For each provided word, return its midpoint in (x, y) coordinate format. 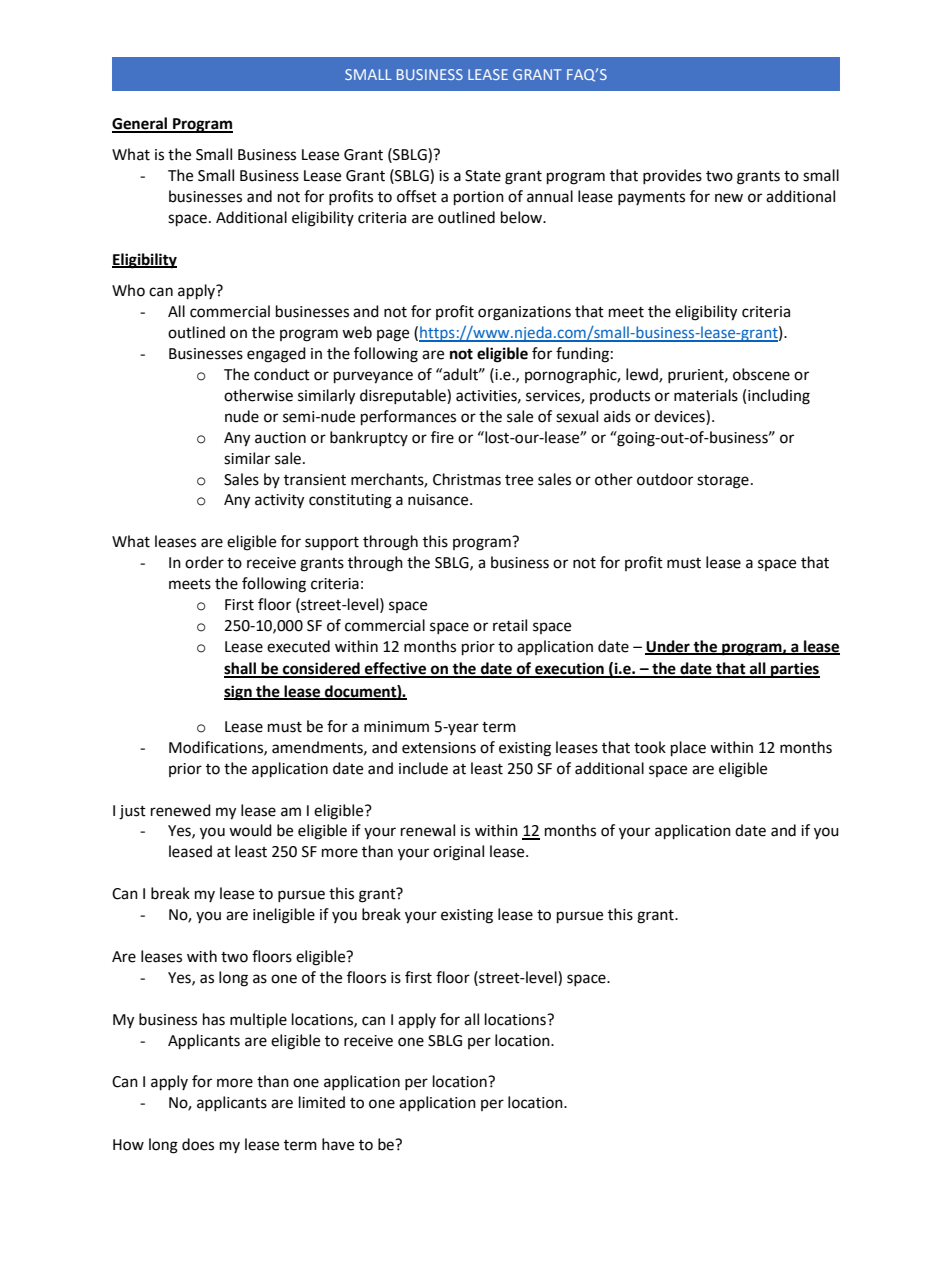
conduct (282, 374)
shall (241, 669)
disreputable (404, 396)
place (688, 749)
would (250, 830)
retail (510, 625)
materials (706, 395)
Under (668, 647)
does (198, 1144)
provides (672, 176)
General (141, 124)
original (458, 853)
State (483, 176)
